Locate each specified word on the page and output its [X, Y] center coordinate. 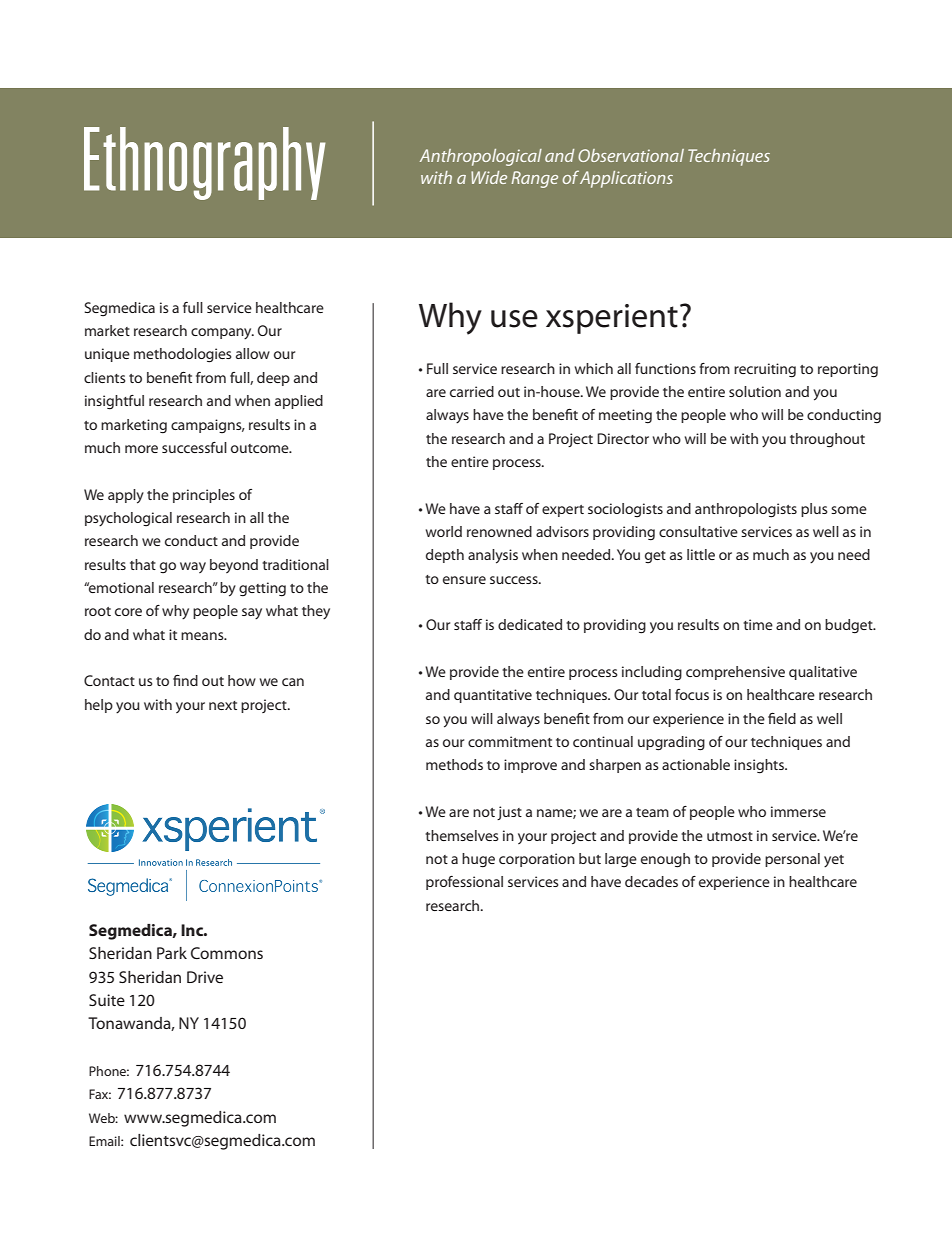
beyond [234, 566]
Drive [205, 977]
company [222, 333]
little [701, 554]
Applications [626, 179]
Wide [489, 177]
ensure [464, 580]
